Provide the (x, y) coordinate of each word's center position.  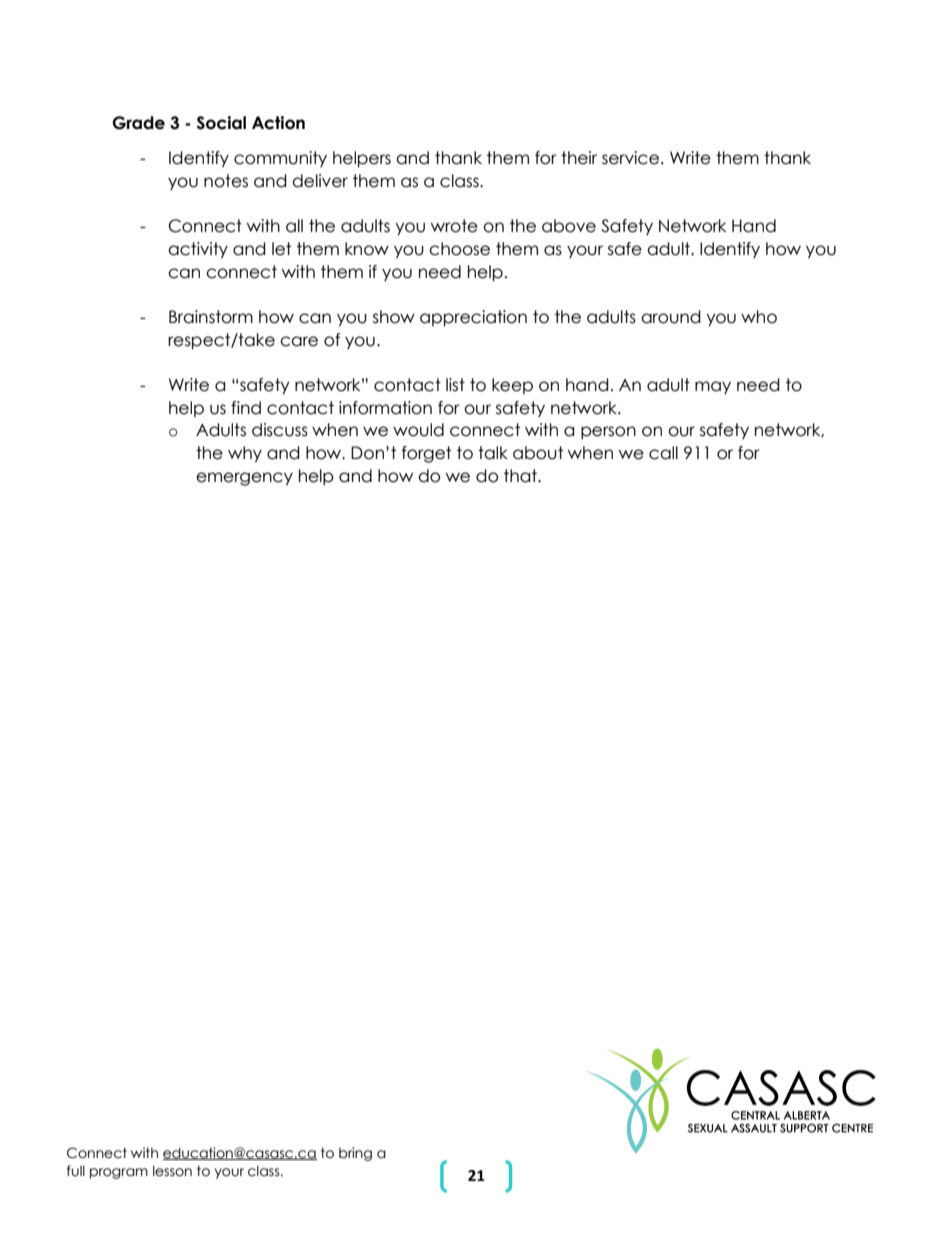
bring (355, 1154)
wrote (454, 226)
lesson (172, 1171)
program (119, 1173)
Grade (138, 123)
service (630, 158)
